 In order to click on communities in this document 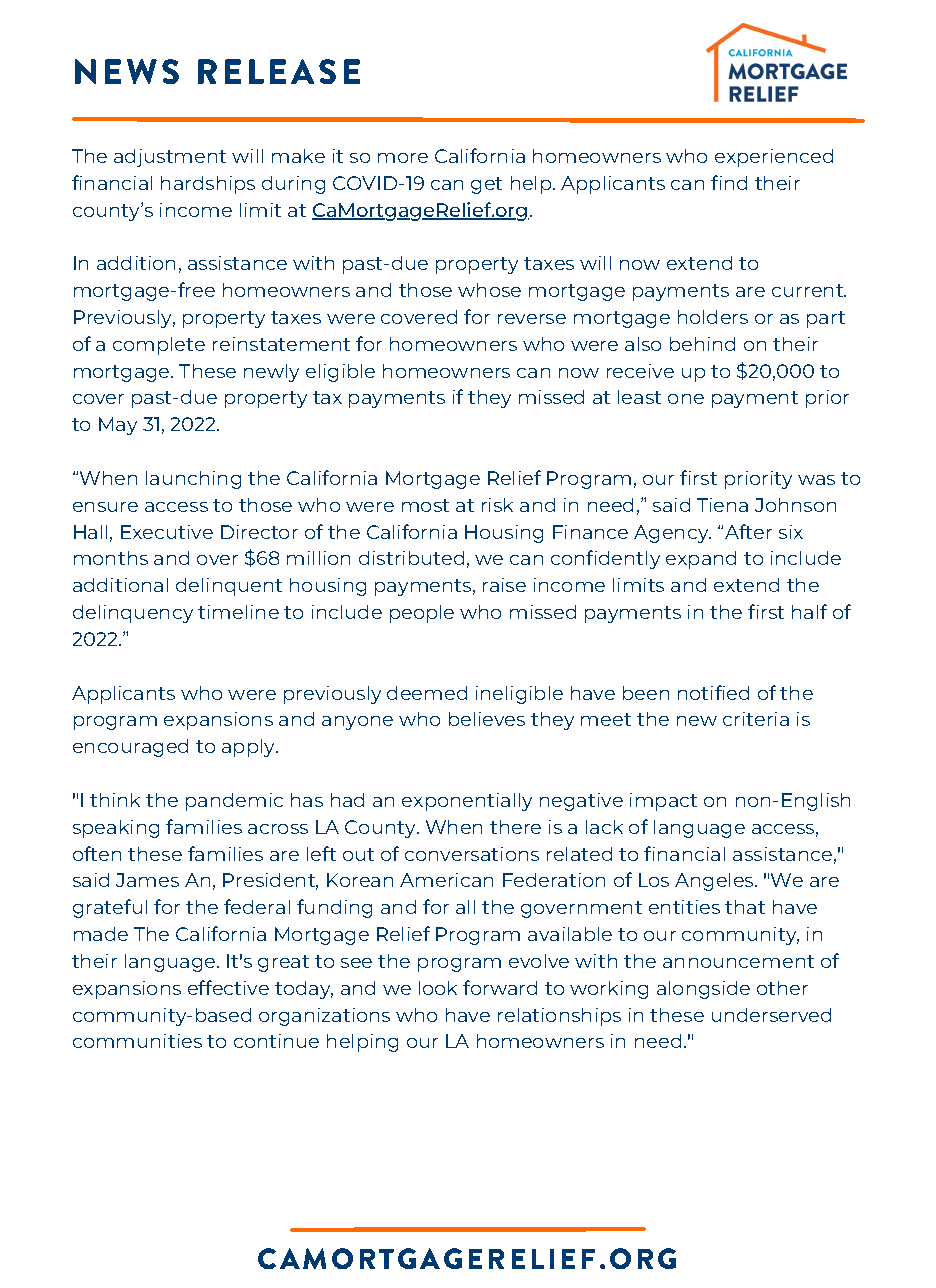, I will do `click(137, 1041)`.
